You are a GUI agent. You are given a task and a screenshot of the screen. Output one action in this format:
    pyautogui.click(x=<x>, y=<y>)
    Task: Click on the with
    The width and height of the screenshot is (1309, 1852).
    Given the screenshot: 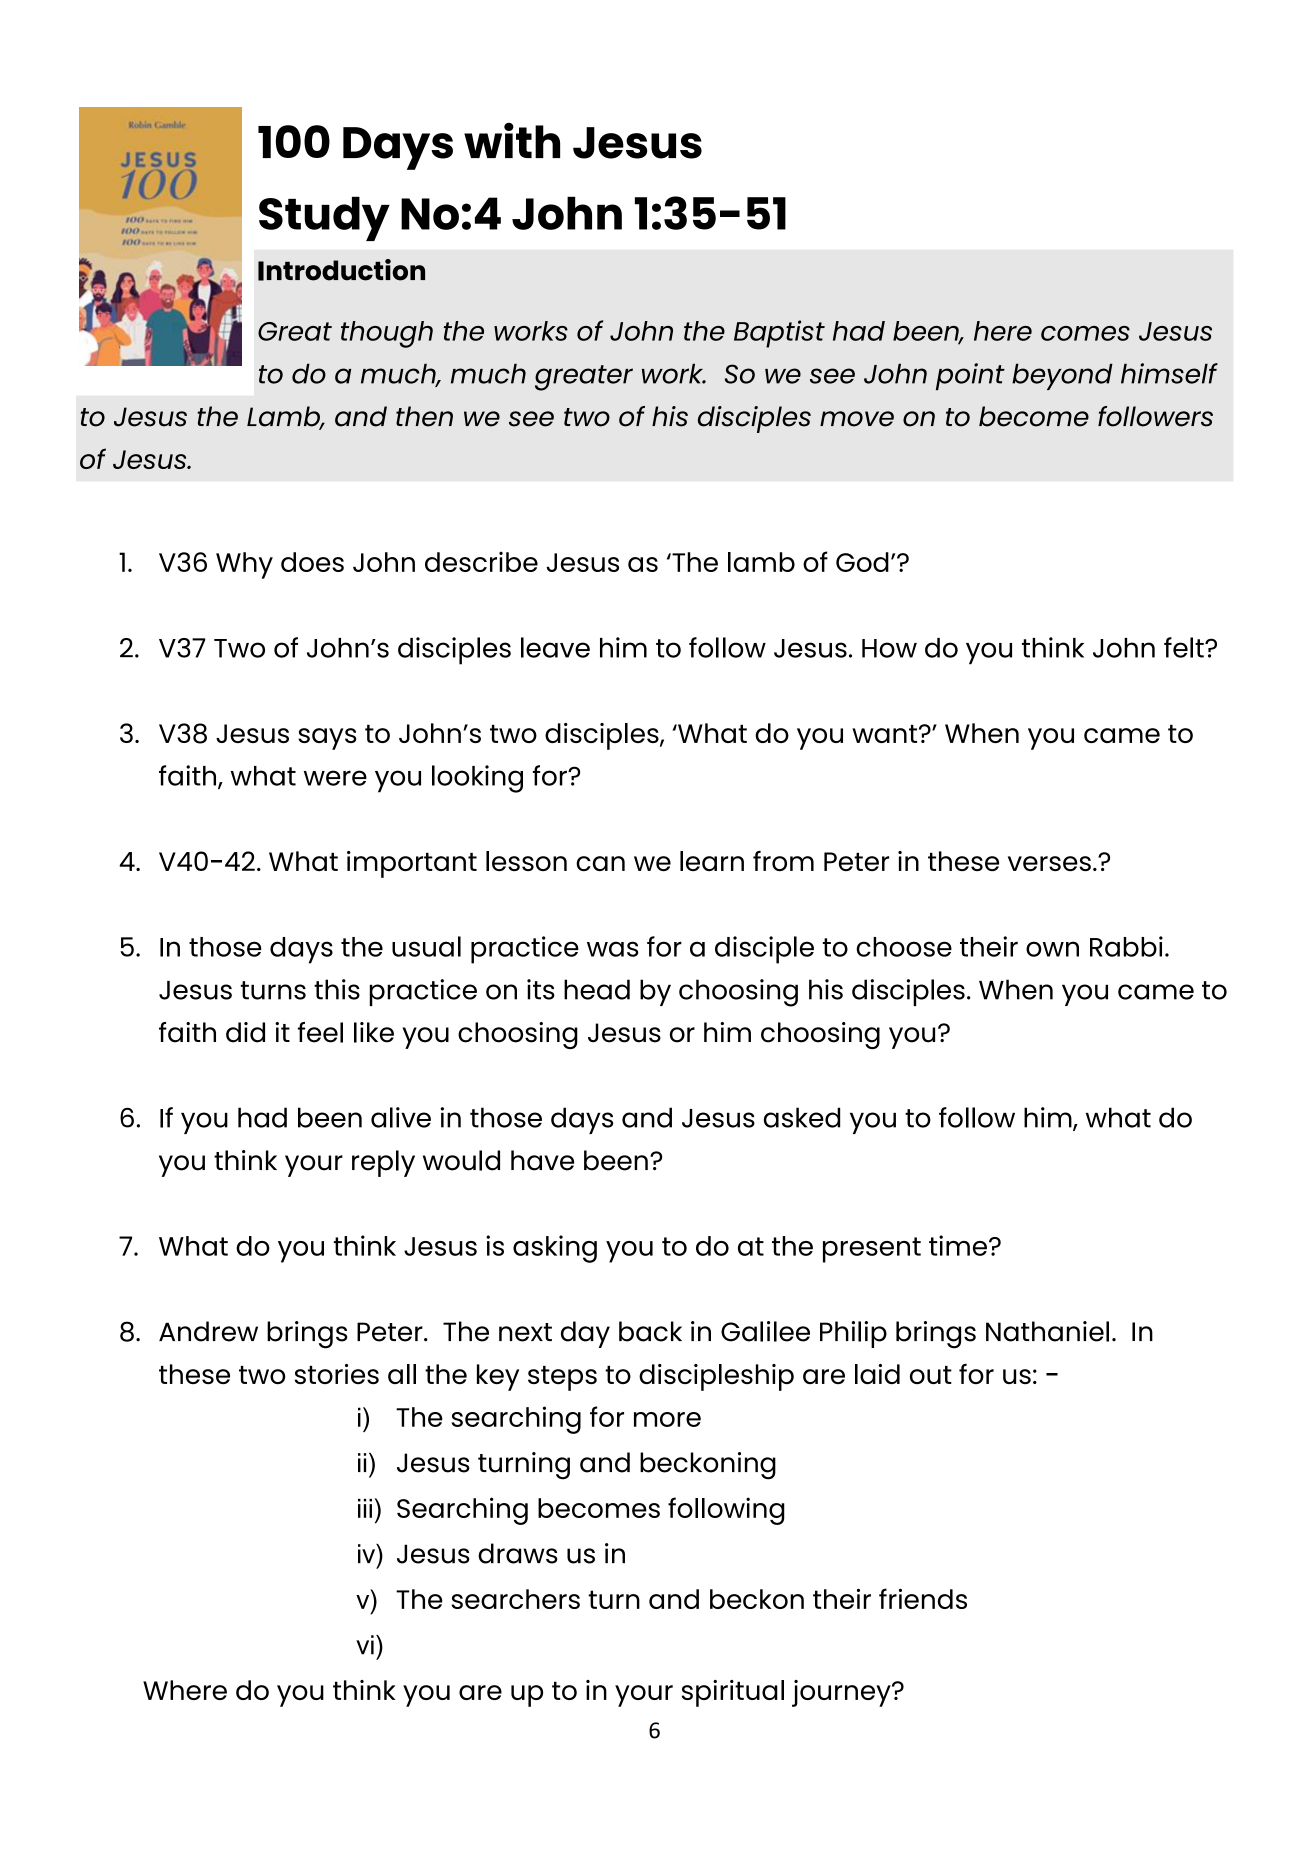 What is the action you would take?
    pyautogui.click(x=512, y=140)
